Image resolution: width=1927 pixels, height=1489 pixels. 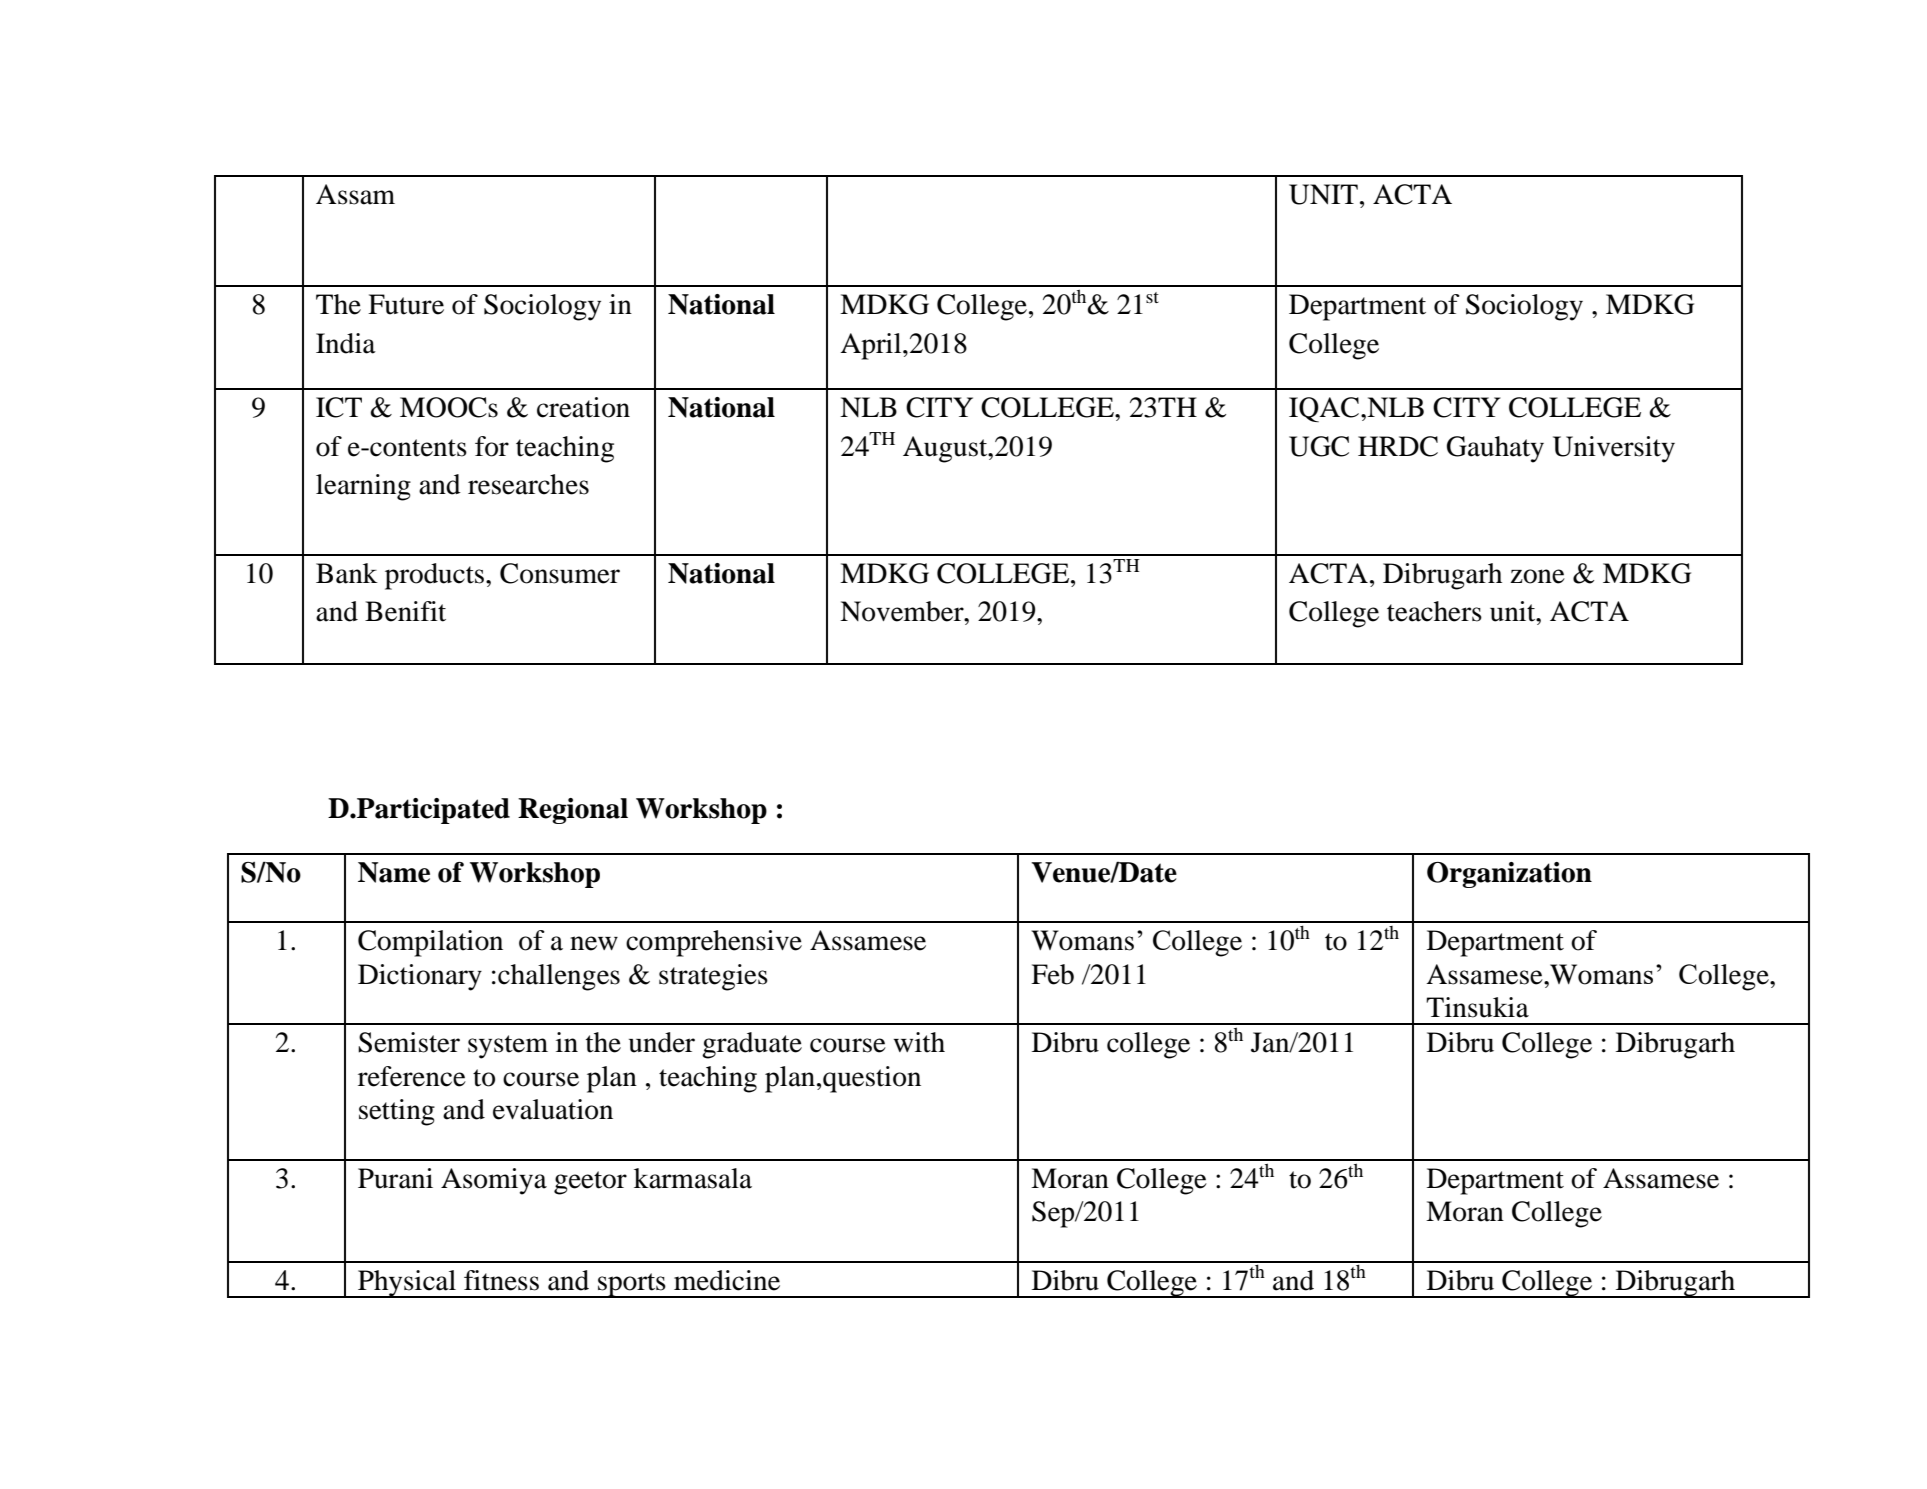 I want to click on Name, so click(x=394, y=872).
